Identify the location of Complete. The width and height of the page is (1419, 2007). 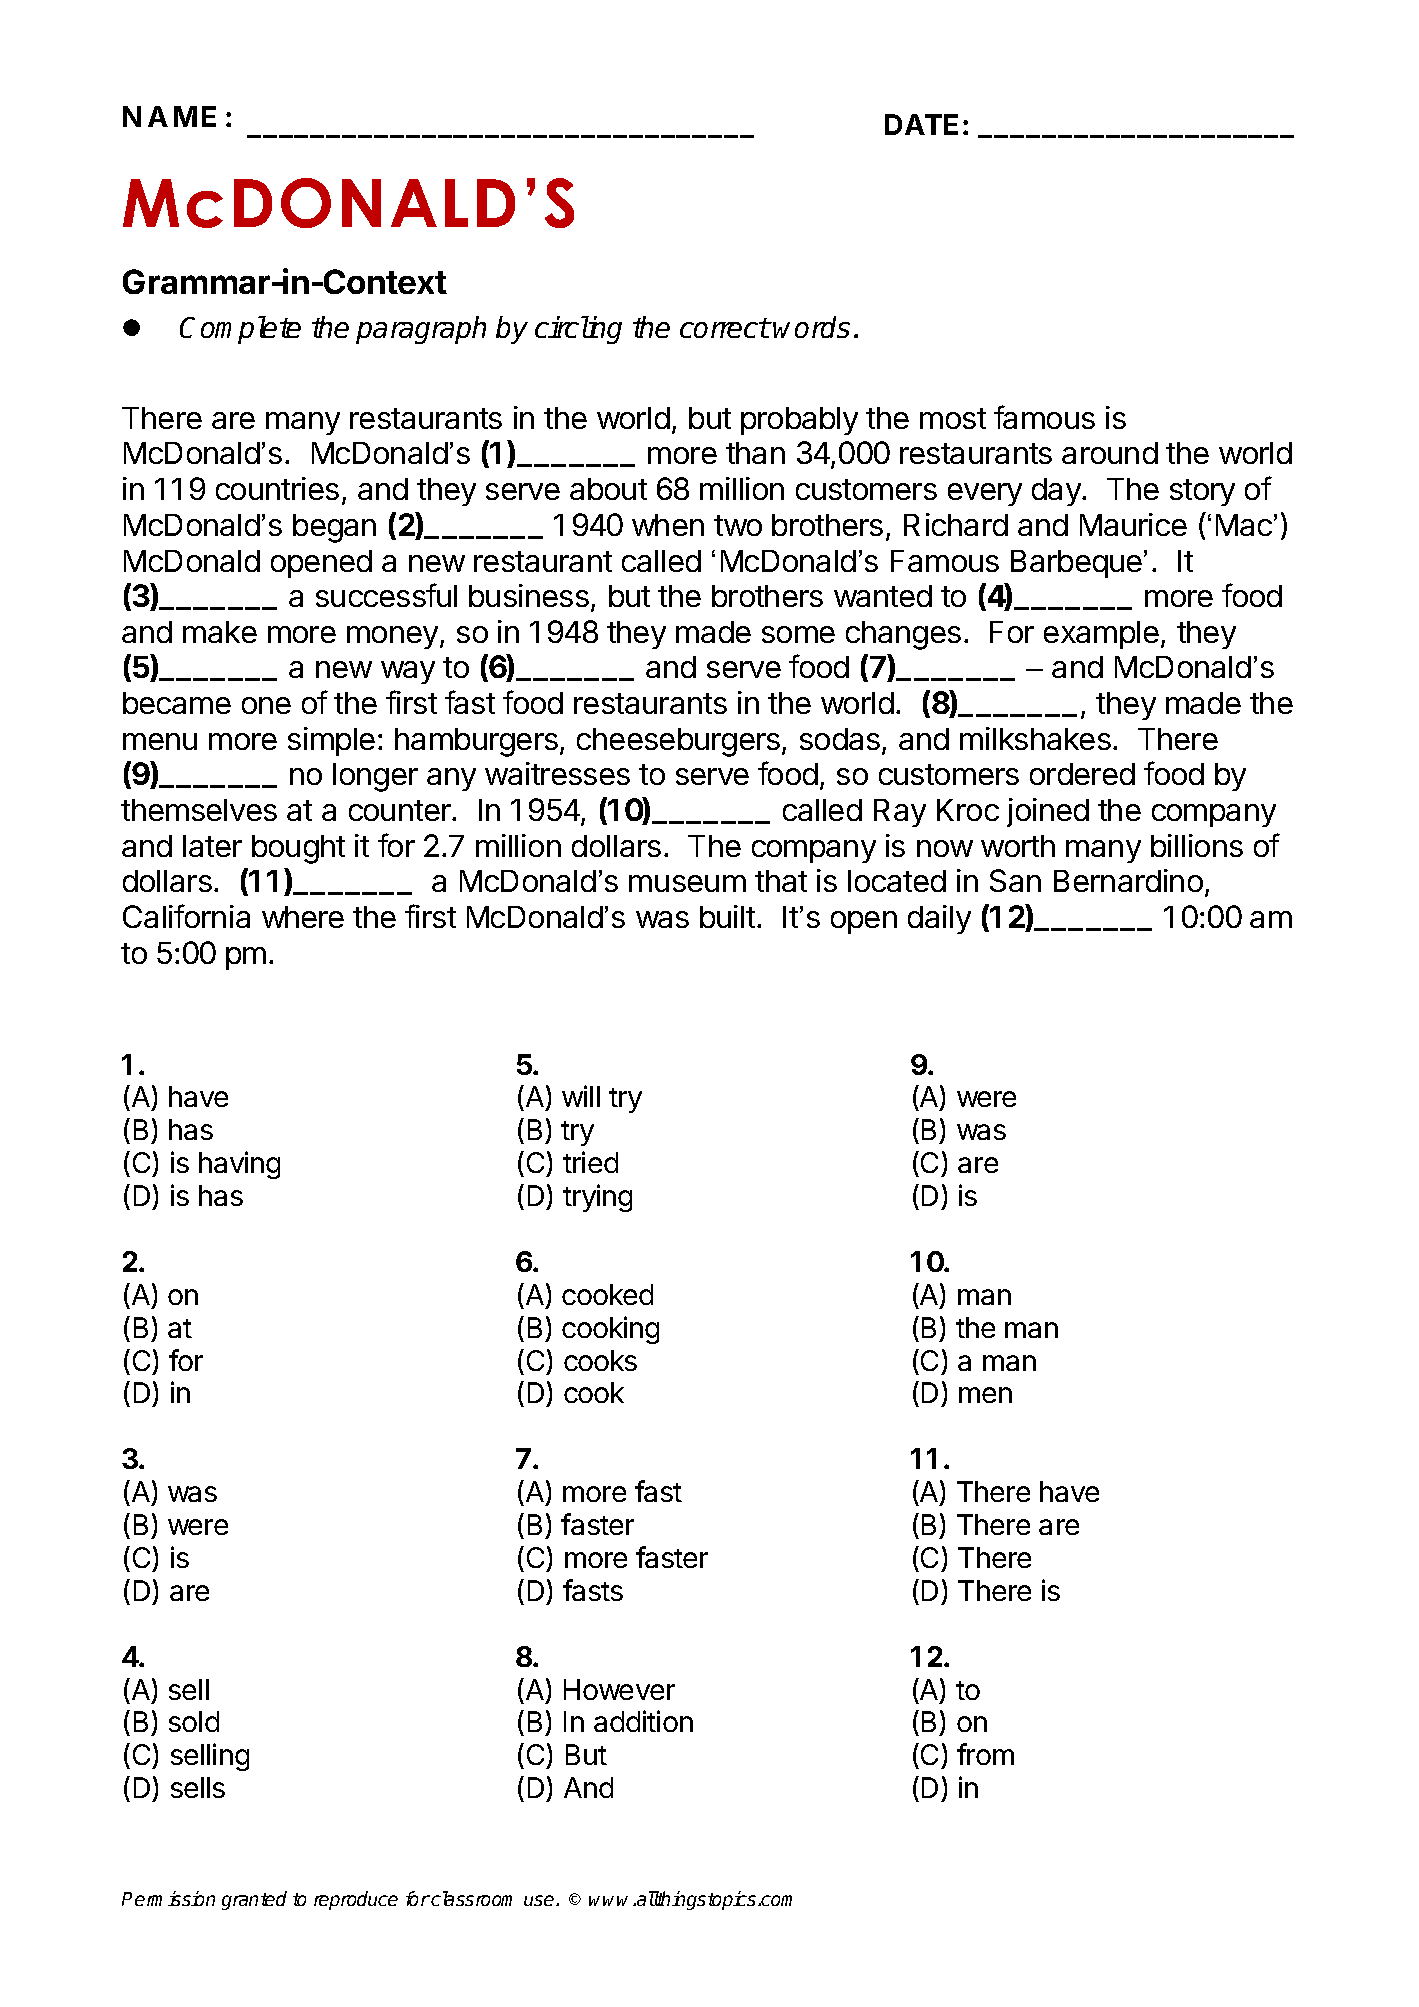
(240, 330).
